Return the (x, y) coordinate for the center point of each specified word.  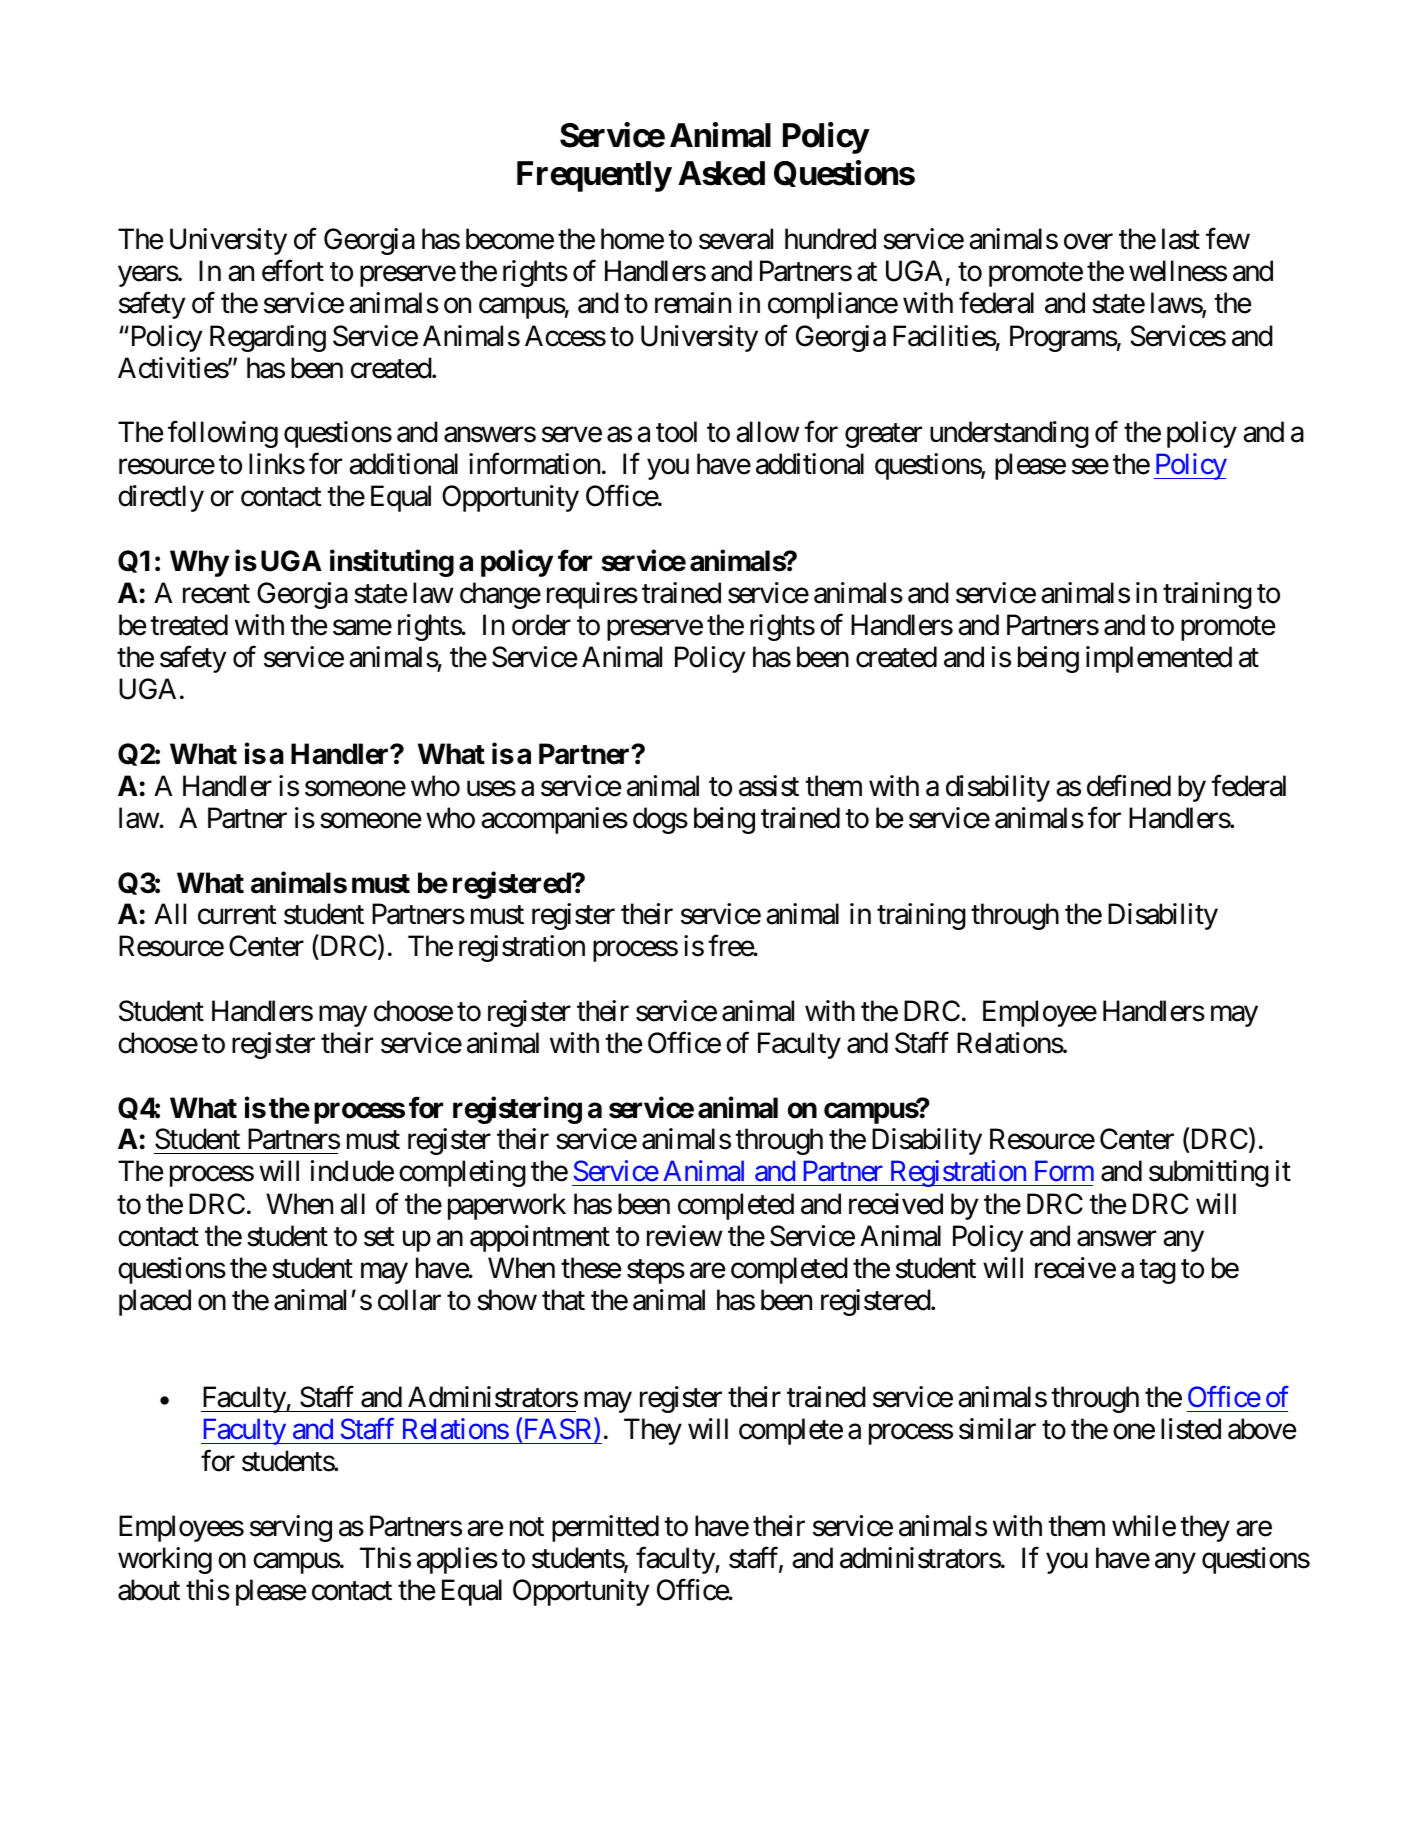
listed (1191, 1429)
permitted (605, 1528)
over (1088, 242)
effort (293, 271)
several (736, 239)
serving (291, 1528)
